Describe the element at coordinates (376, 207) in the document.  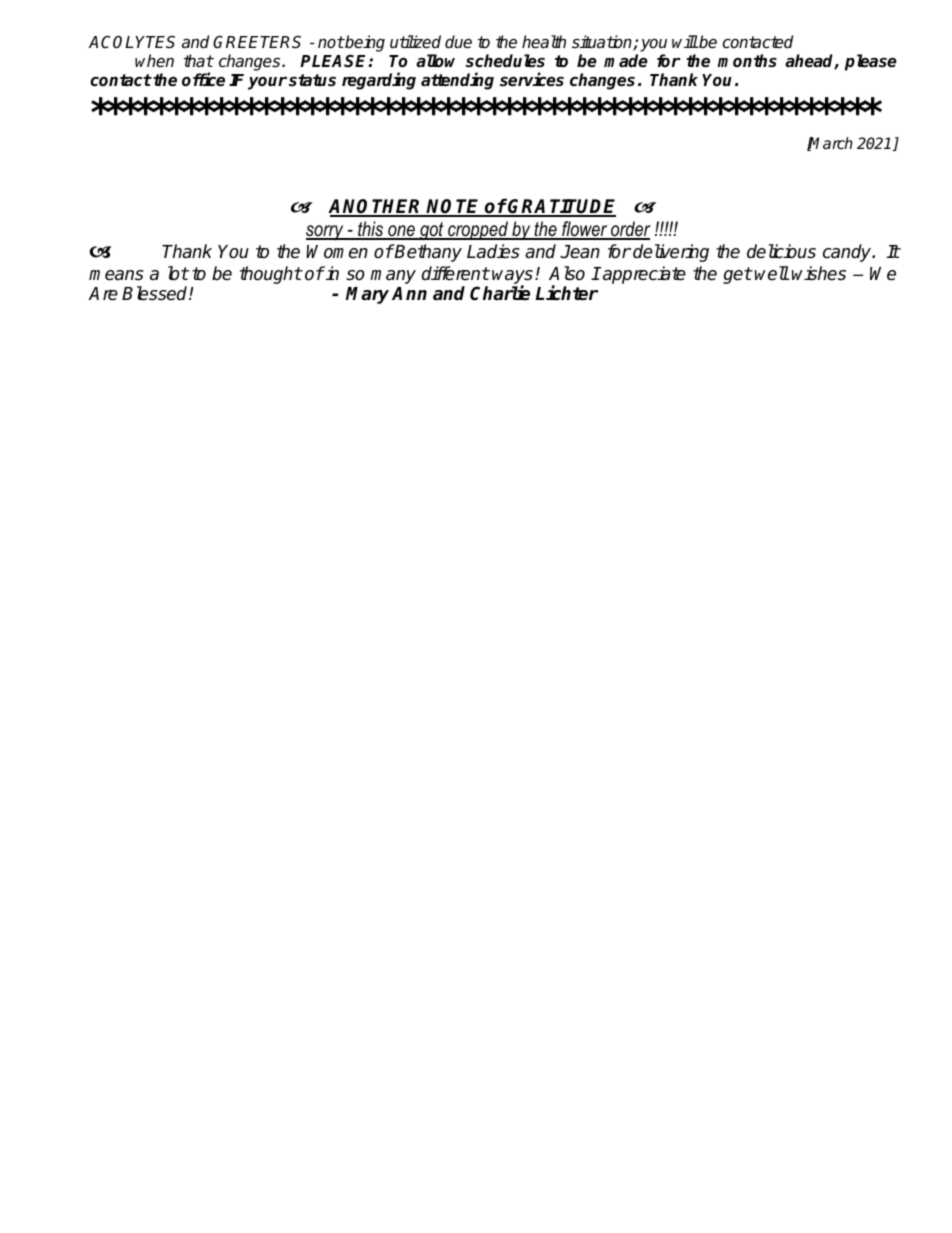
I see `ANOTHER` at that location.
